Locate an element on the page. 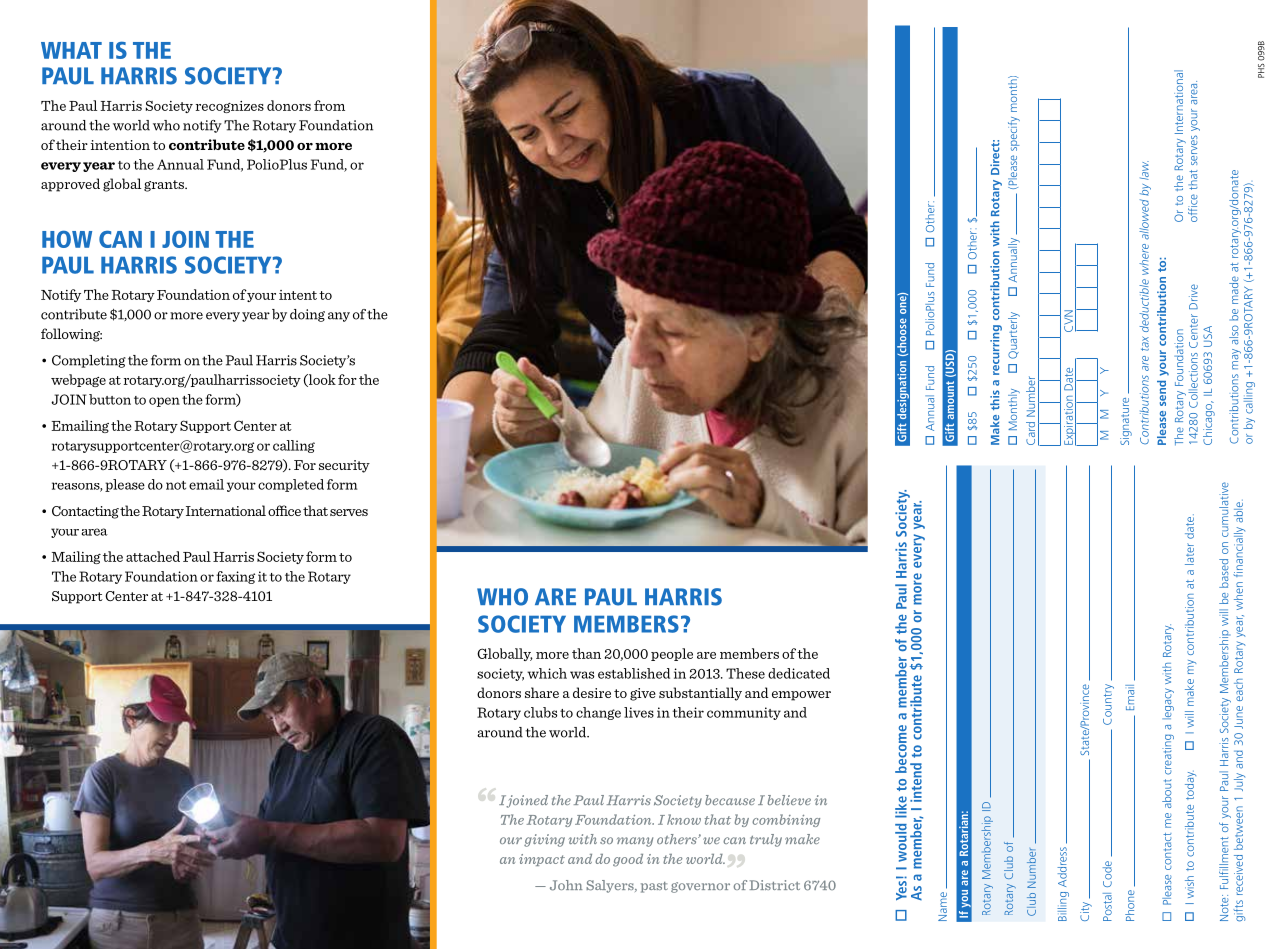  people is located at coordinates (672, 654).
